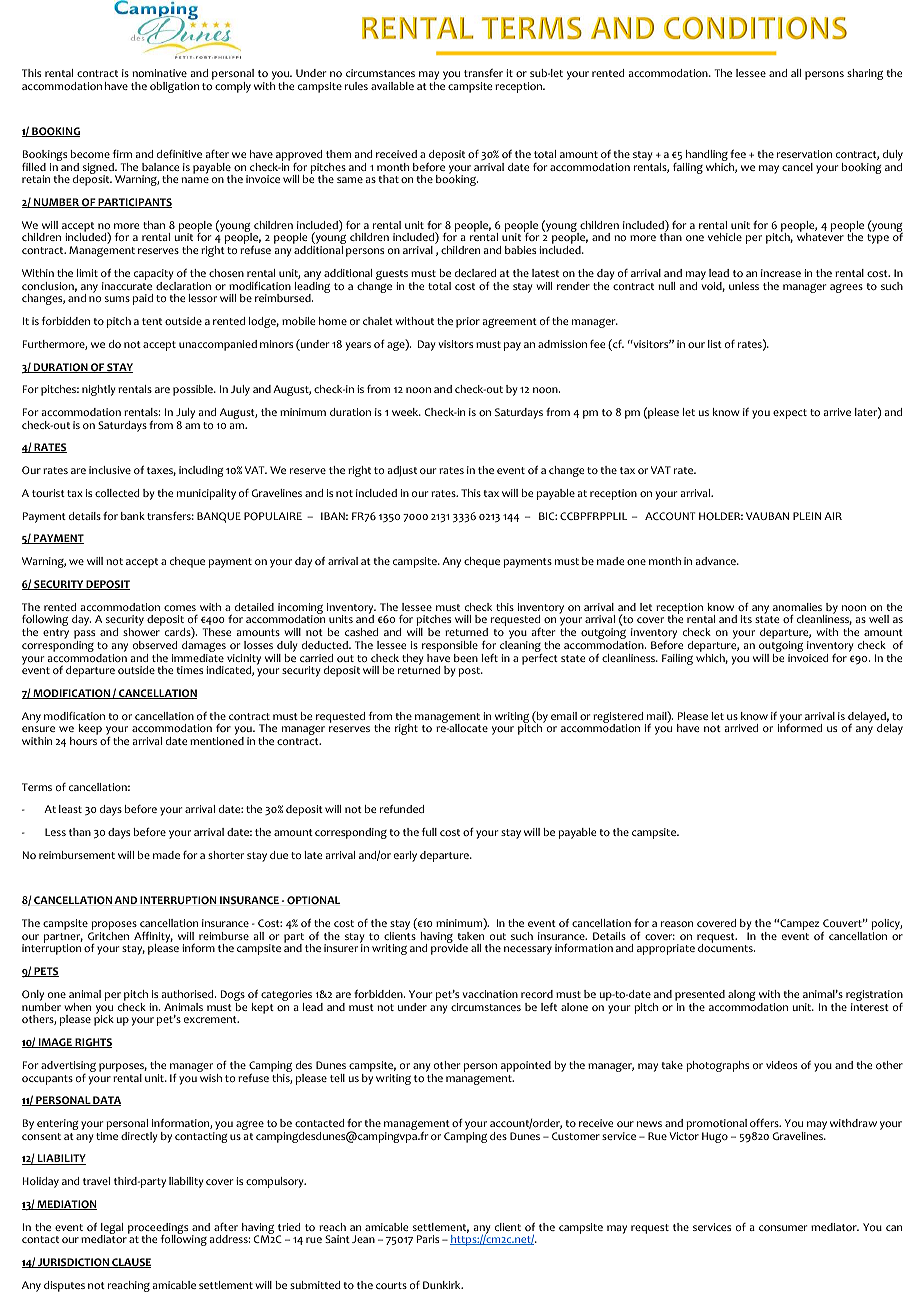 The height and width of the document is (1308, 924). I want to click on Paris, so click(428, 1239).
